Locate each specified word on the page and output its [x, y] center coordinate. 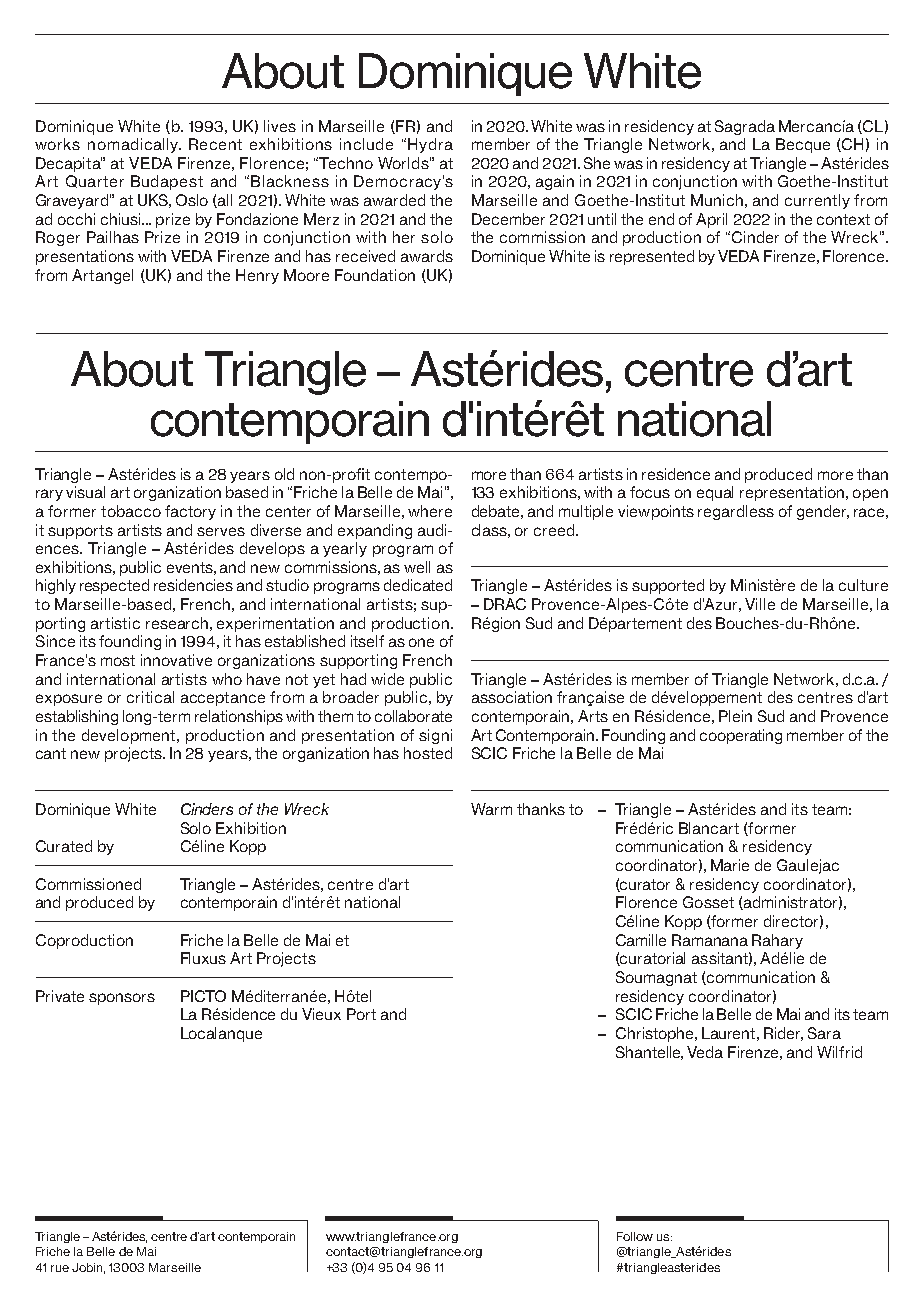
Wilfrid [839, 1052]
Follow [635, 1236]
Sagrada [745, 127]
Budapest [167, 182]
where [430, 511]
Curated [64, 846]
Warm [491, 809]
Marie [730, 865]
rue [60, 1268]
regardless [736, 512]
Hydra [430, 145]
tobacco [131, 511]
